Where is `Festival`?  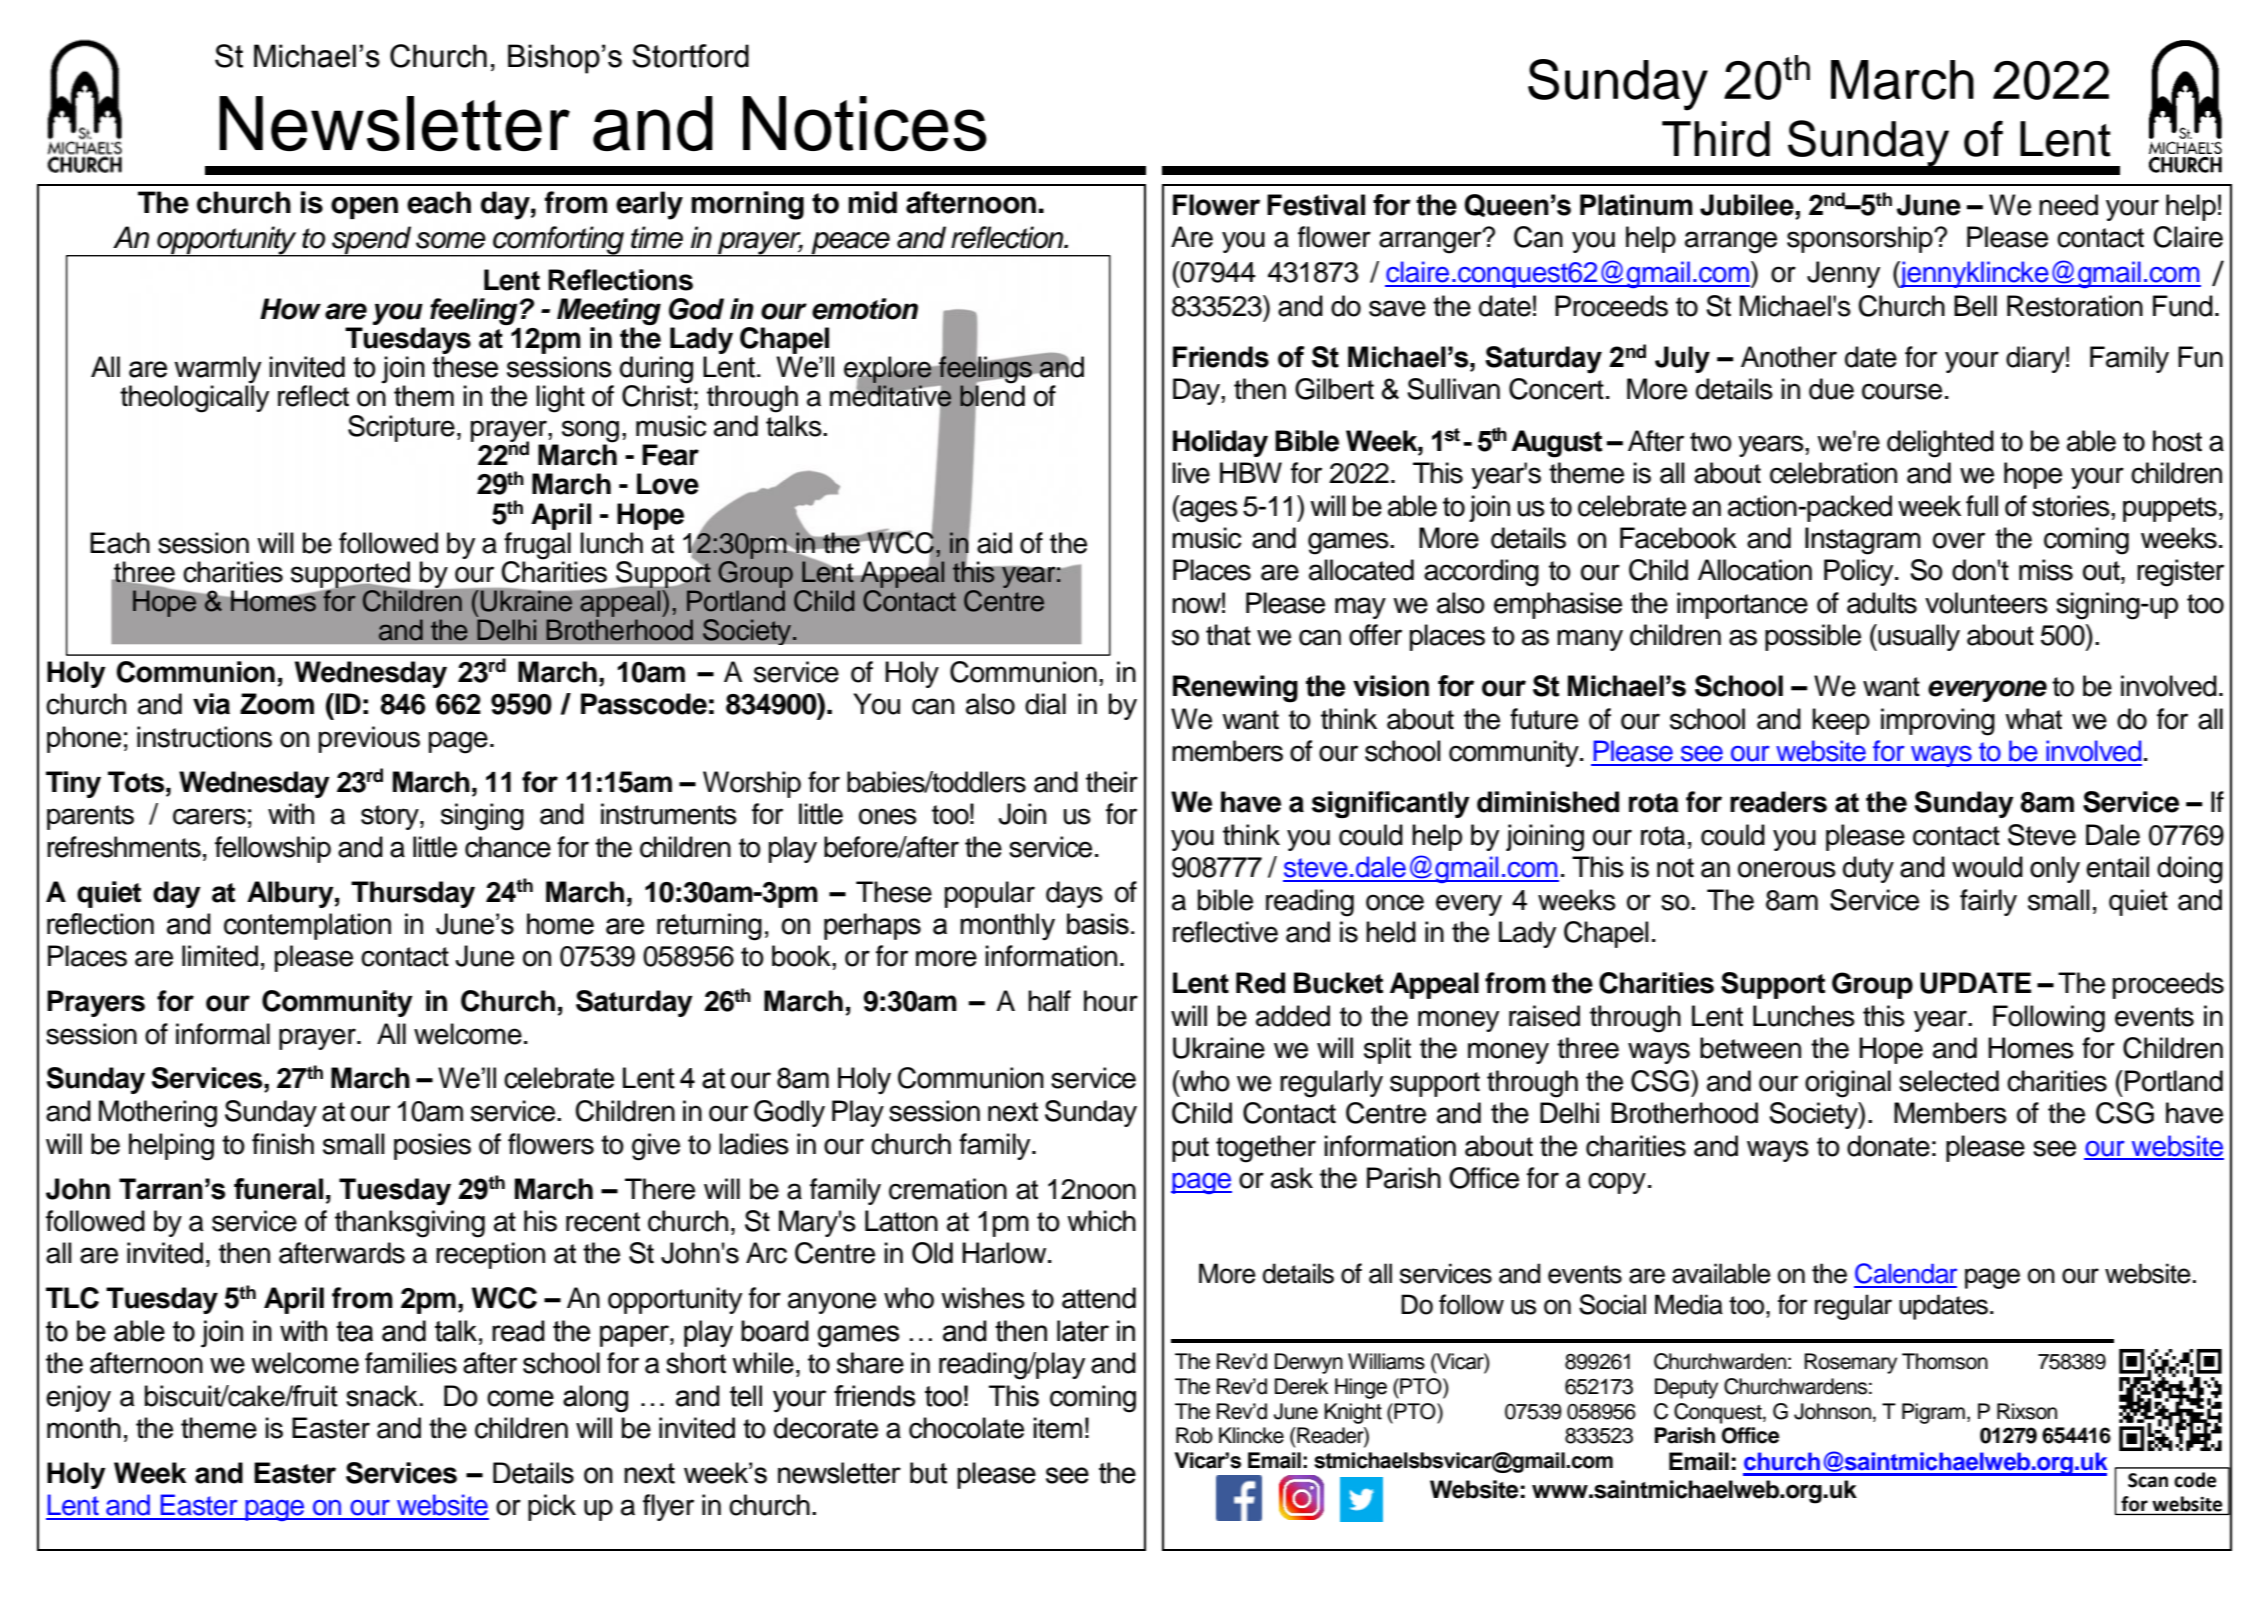
Festival is located at coordinates (1316, 205).
